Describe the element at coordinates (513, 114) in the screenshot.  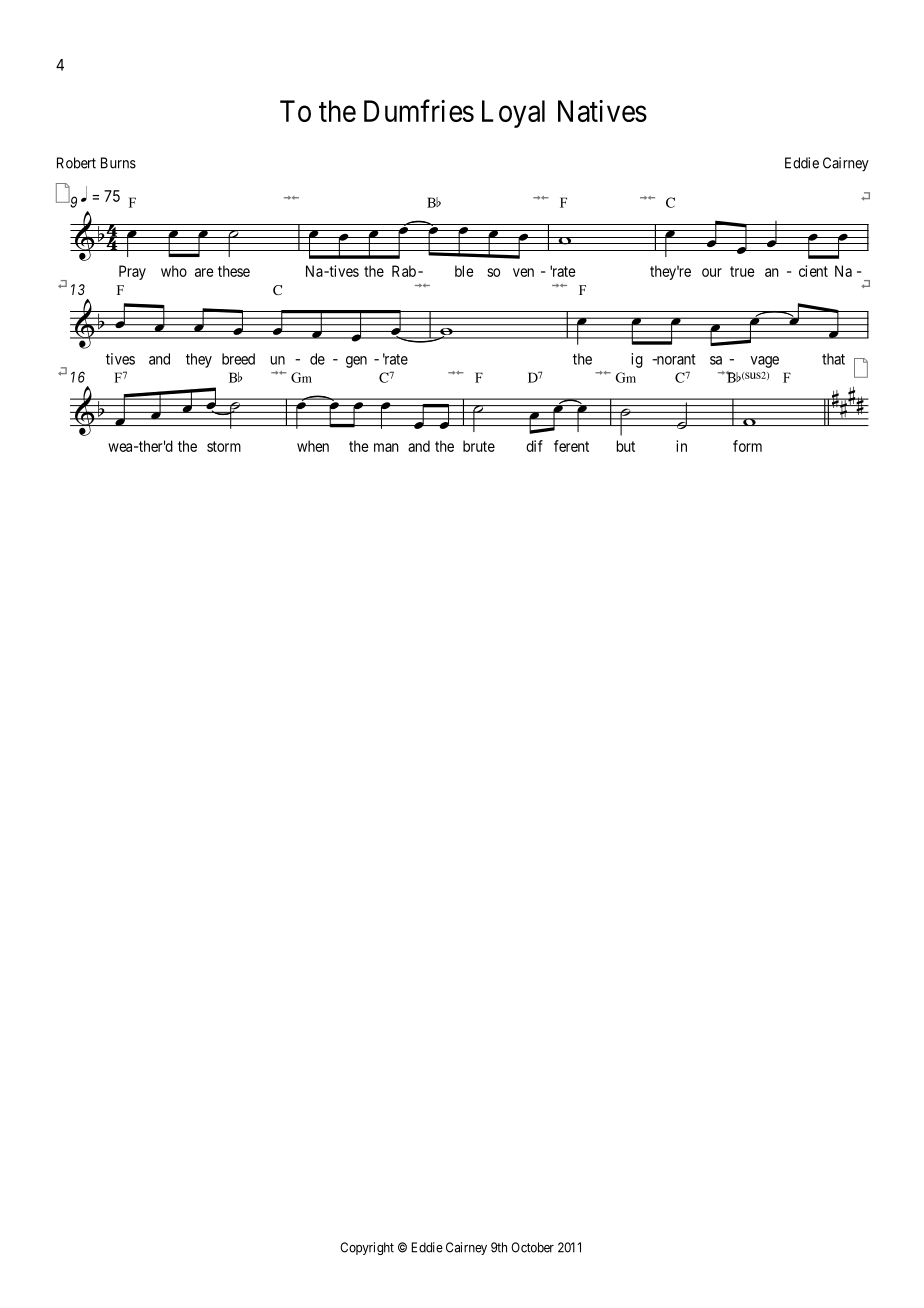
I see `Loyal` at that location.
